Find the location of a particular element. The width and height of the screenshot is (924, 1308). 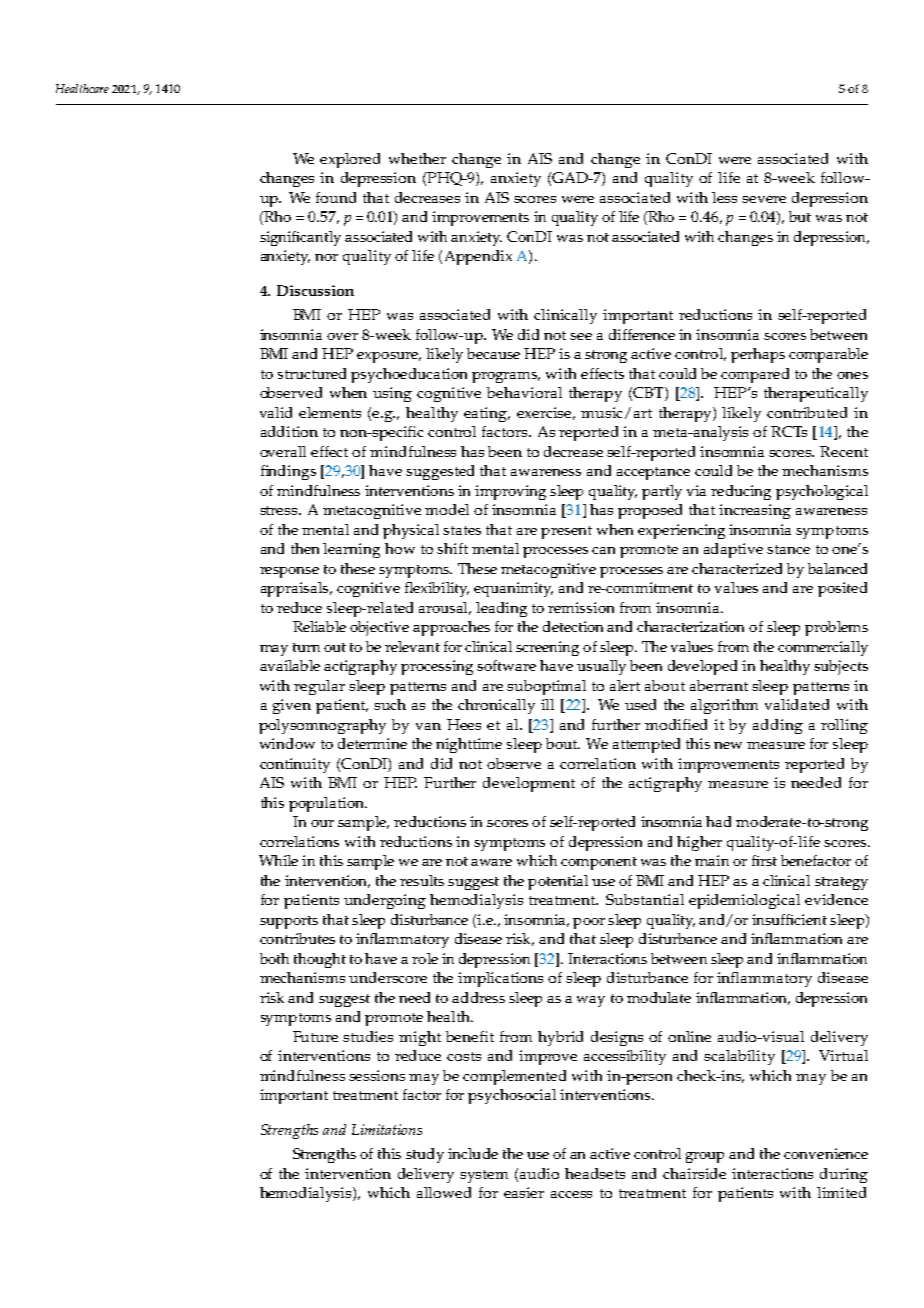

increasing is located at coordinates (755, 511).
